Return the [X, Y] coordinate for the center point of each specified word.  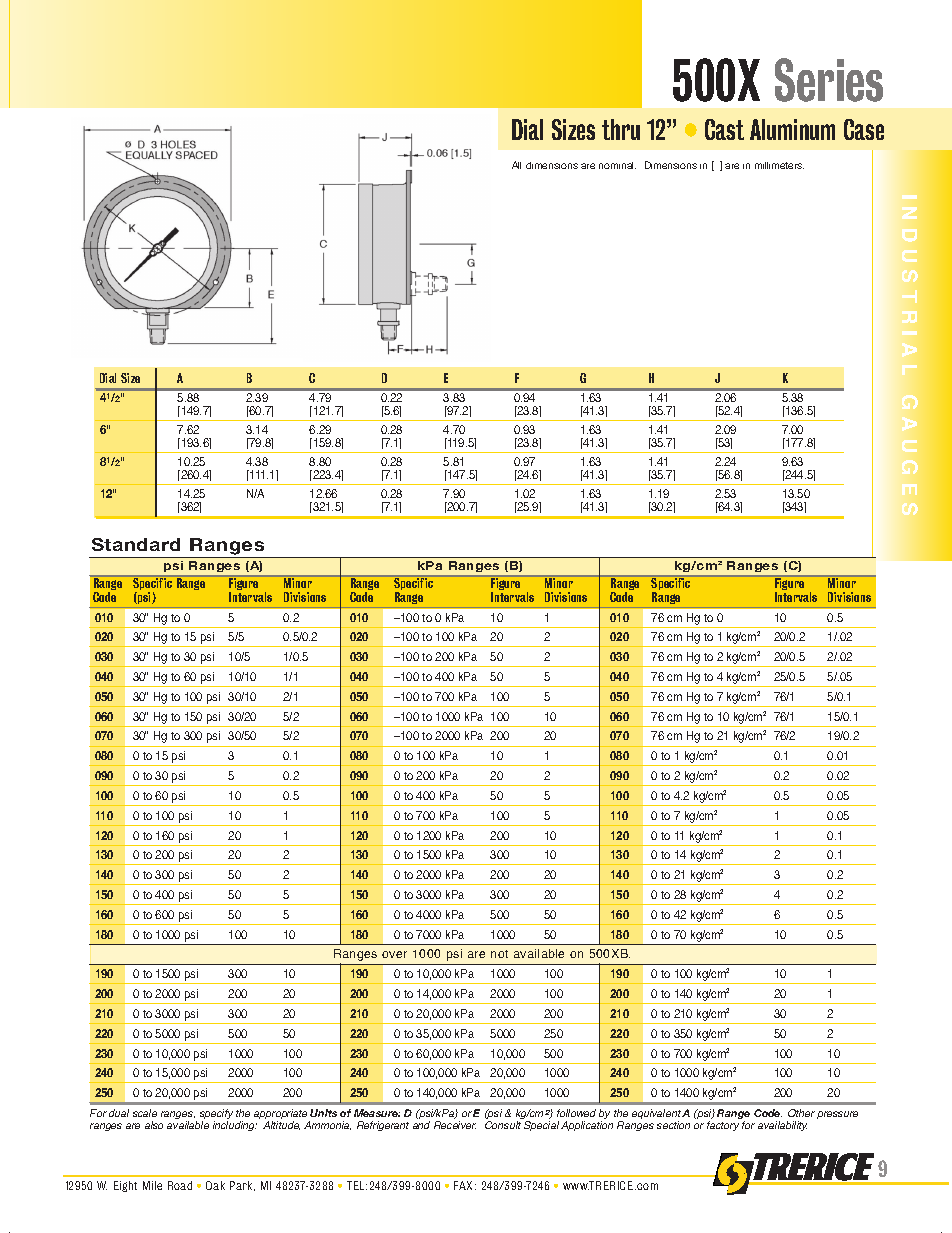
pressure [837, 1115]
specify [216, 1115]
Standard [136, 544]
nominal [617, 165]
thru [621, 129]
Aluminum [792, 129]
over [394, 954]
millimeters [779, 165]
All [516, 165]
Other [801, 1113]
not [499, 954]
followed [576, 1113]
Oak [215, 1185]
